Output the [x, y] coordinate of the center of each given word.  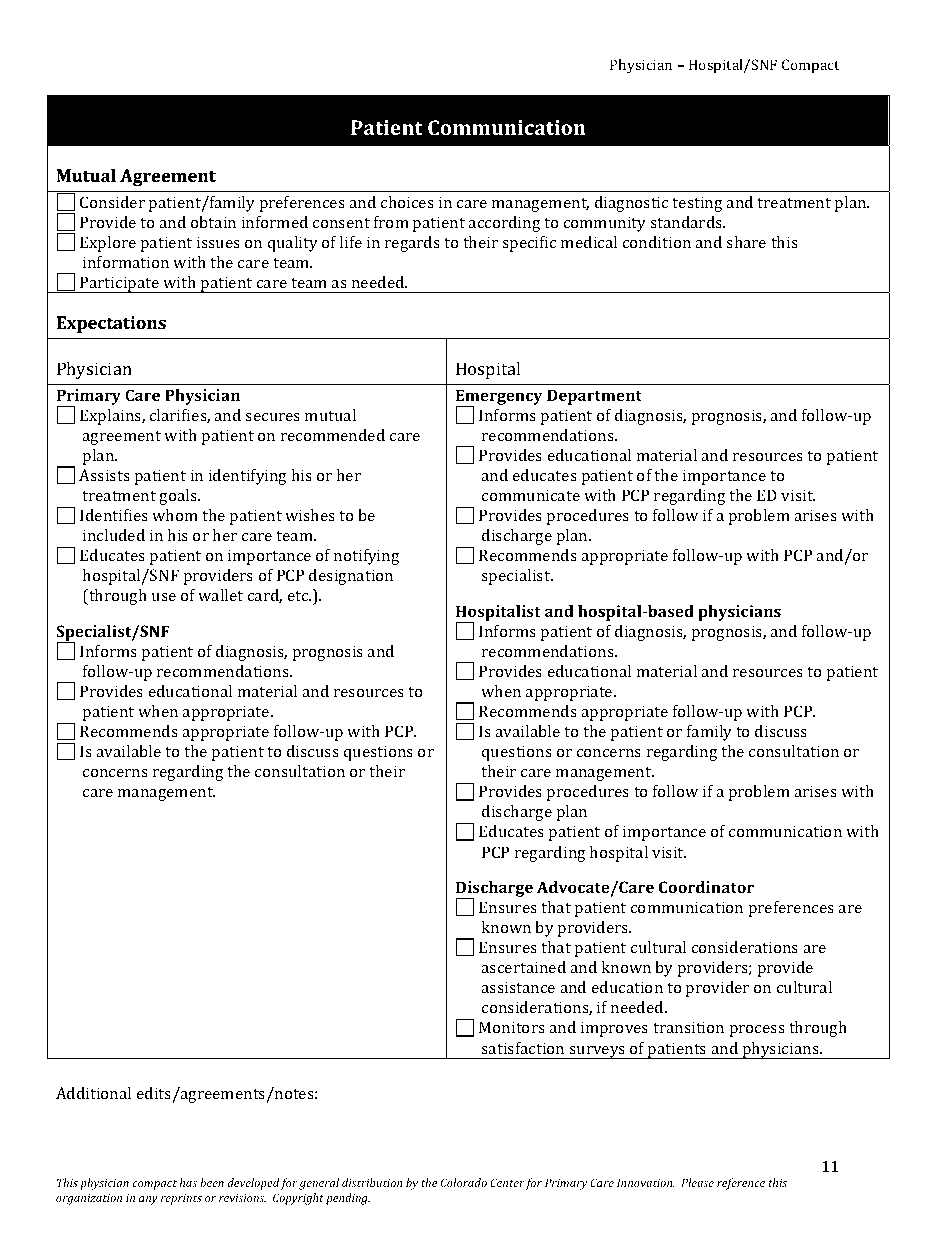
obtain [213, 222]
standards [687, 222]
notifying [367, 557]
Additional [93, 1093]
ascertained [523, 967]
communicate [531, 495]
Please [697, 1182]
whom [175, 515]
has [188, 1182]
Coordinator [706, 887]
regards [412, 244]
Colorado [463, 1182]
